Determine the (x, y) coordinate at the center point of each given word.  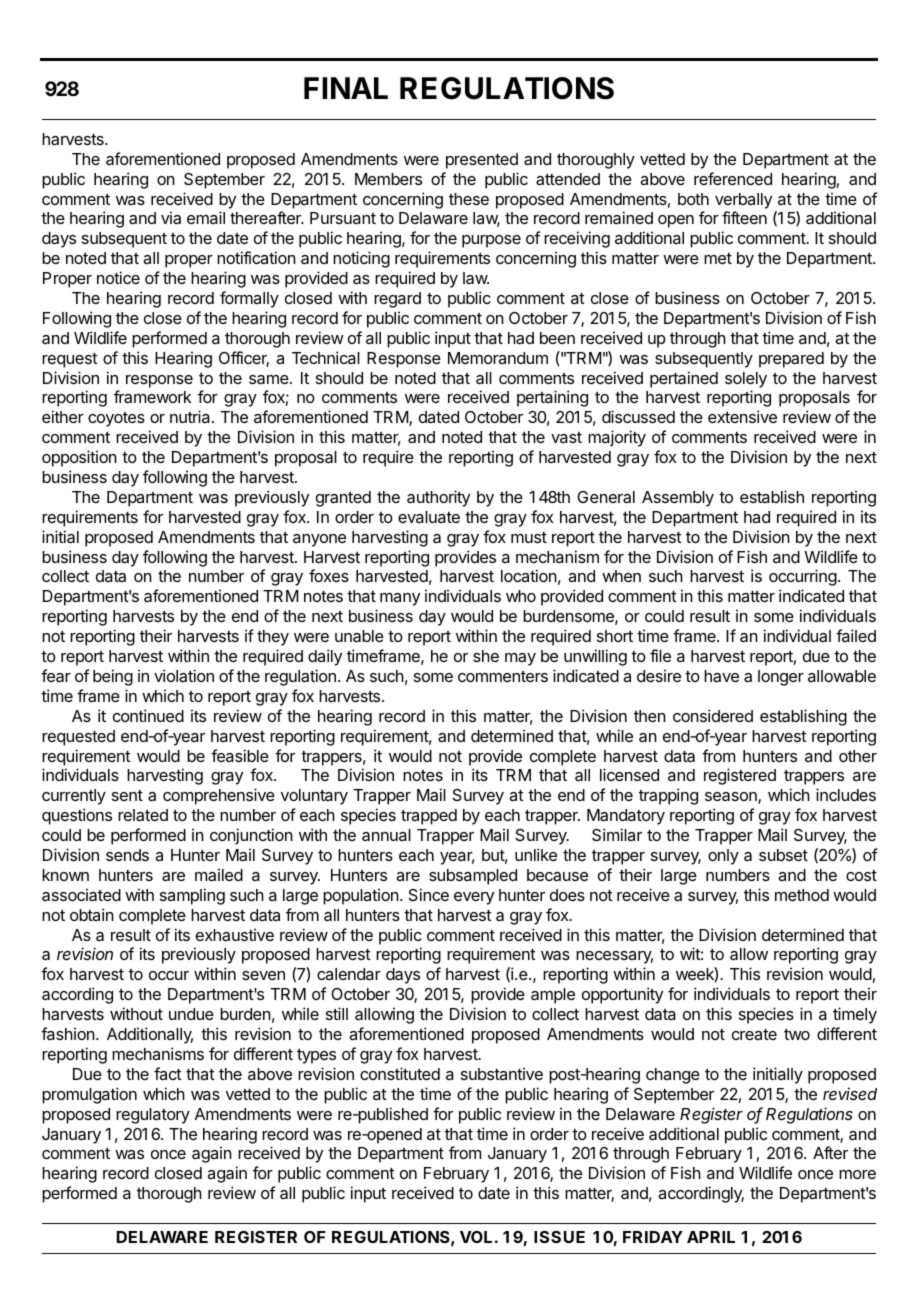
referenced (733, 178)
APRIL (711, 1237)
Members (388, 179)
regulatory (153, 1116)
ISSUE (559, 1237)
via (171, 217)
